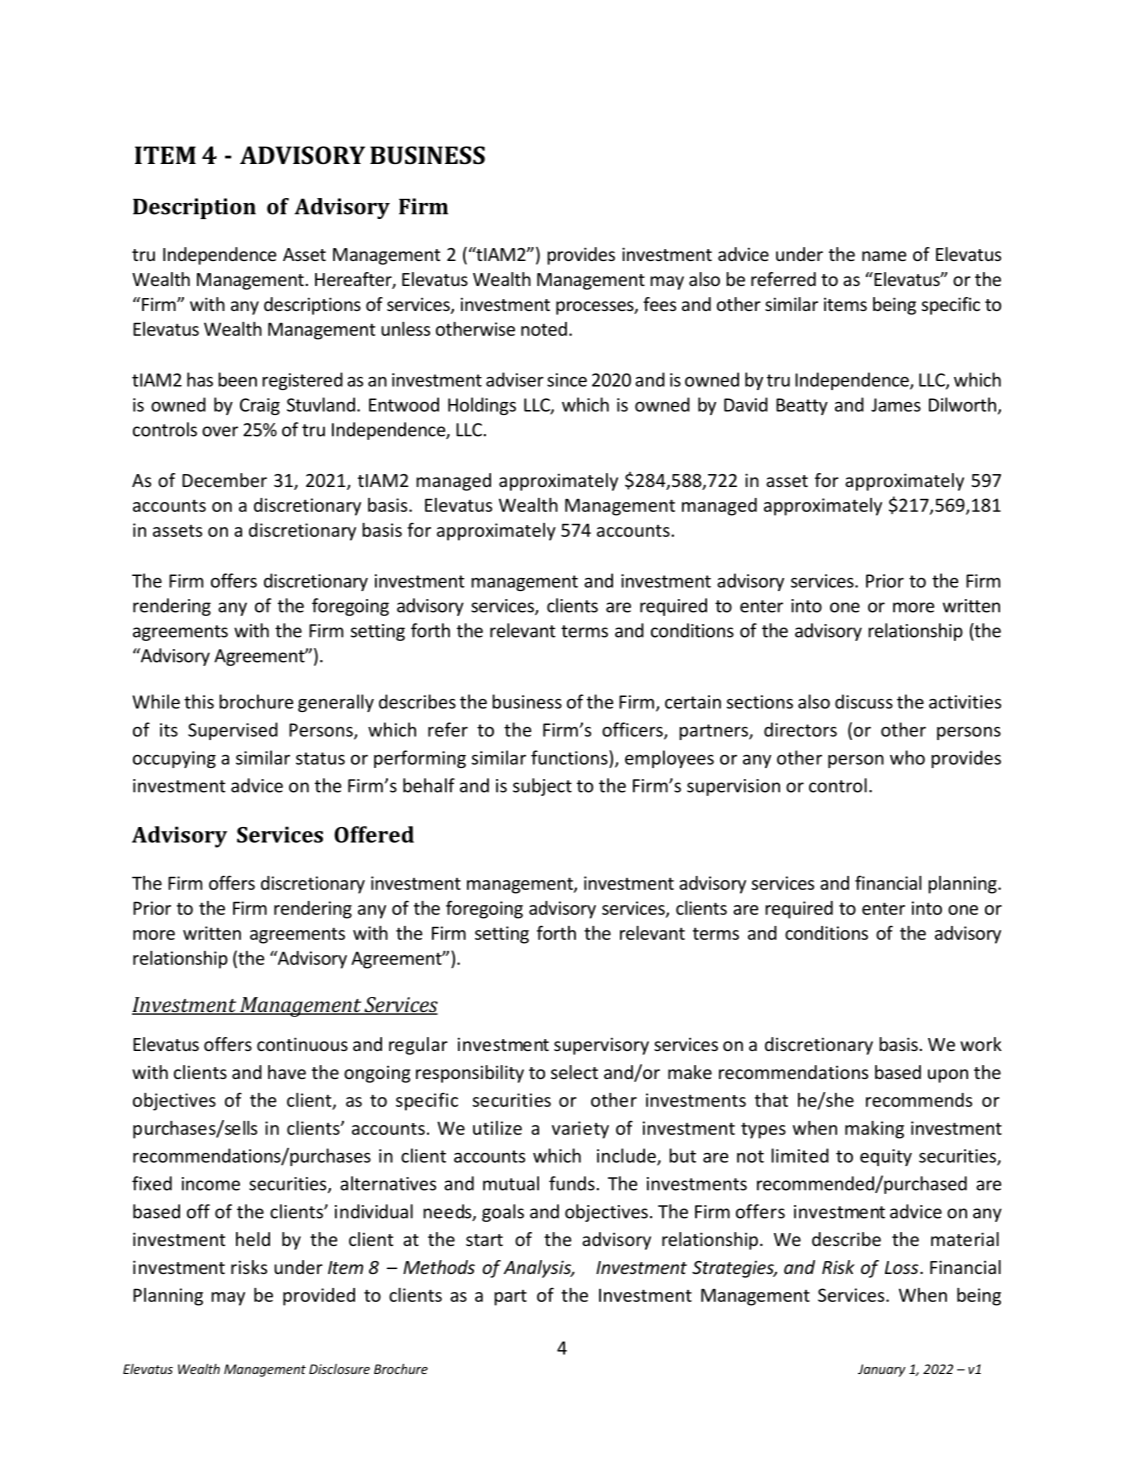  What do you see at coordinates (544, 329) in the image?
I see `noted` at bounding box center [544, 329].
